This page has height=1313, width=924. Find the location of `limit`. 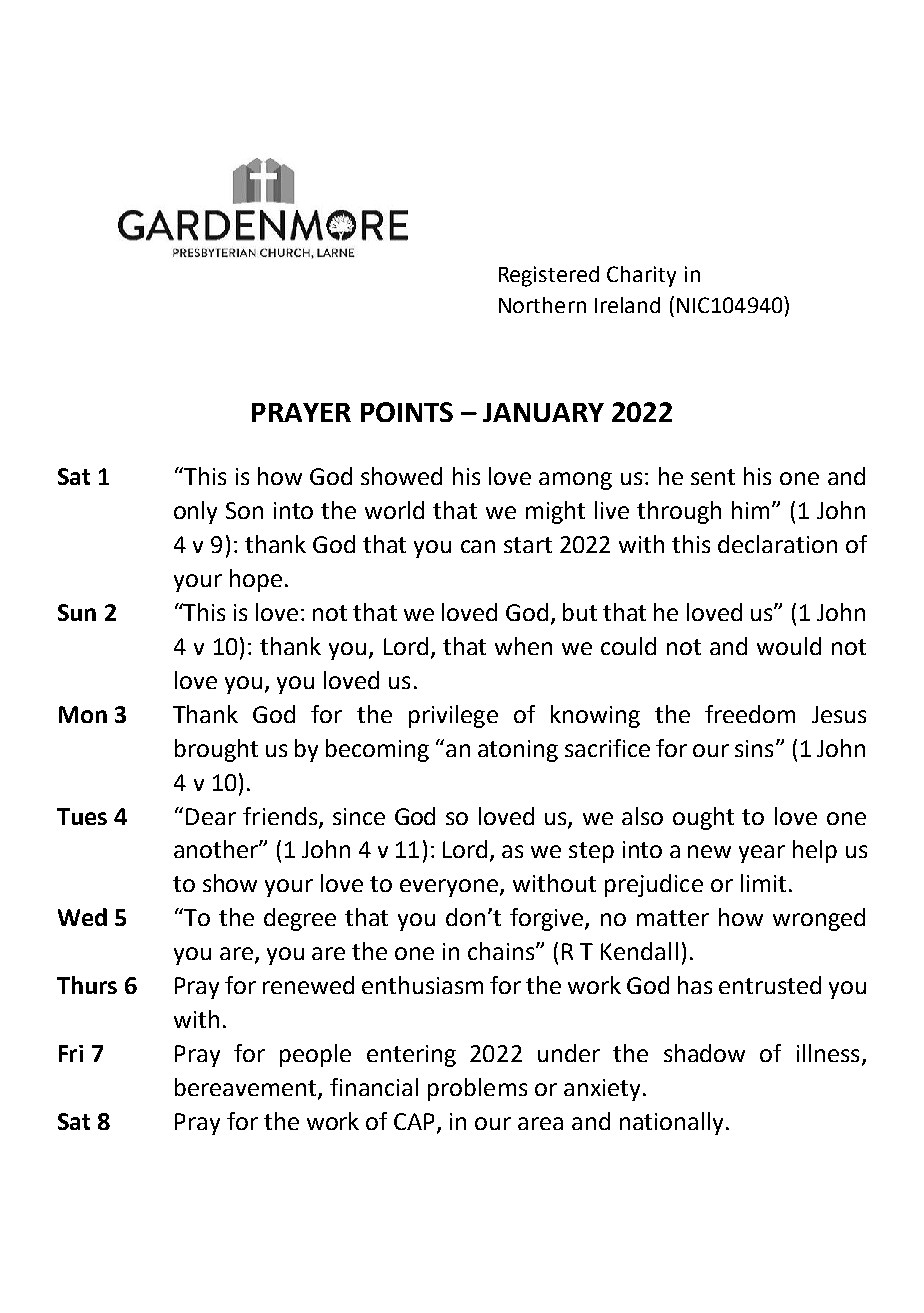

limit is located at coordinates (763, 883).
